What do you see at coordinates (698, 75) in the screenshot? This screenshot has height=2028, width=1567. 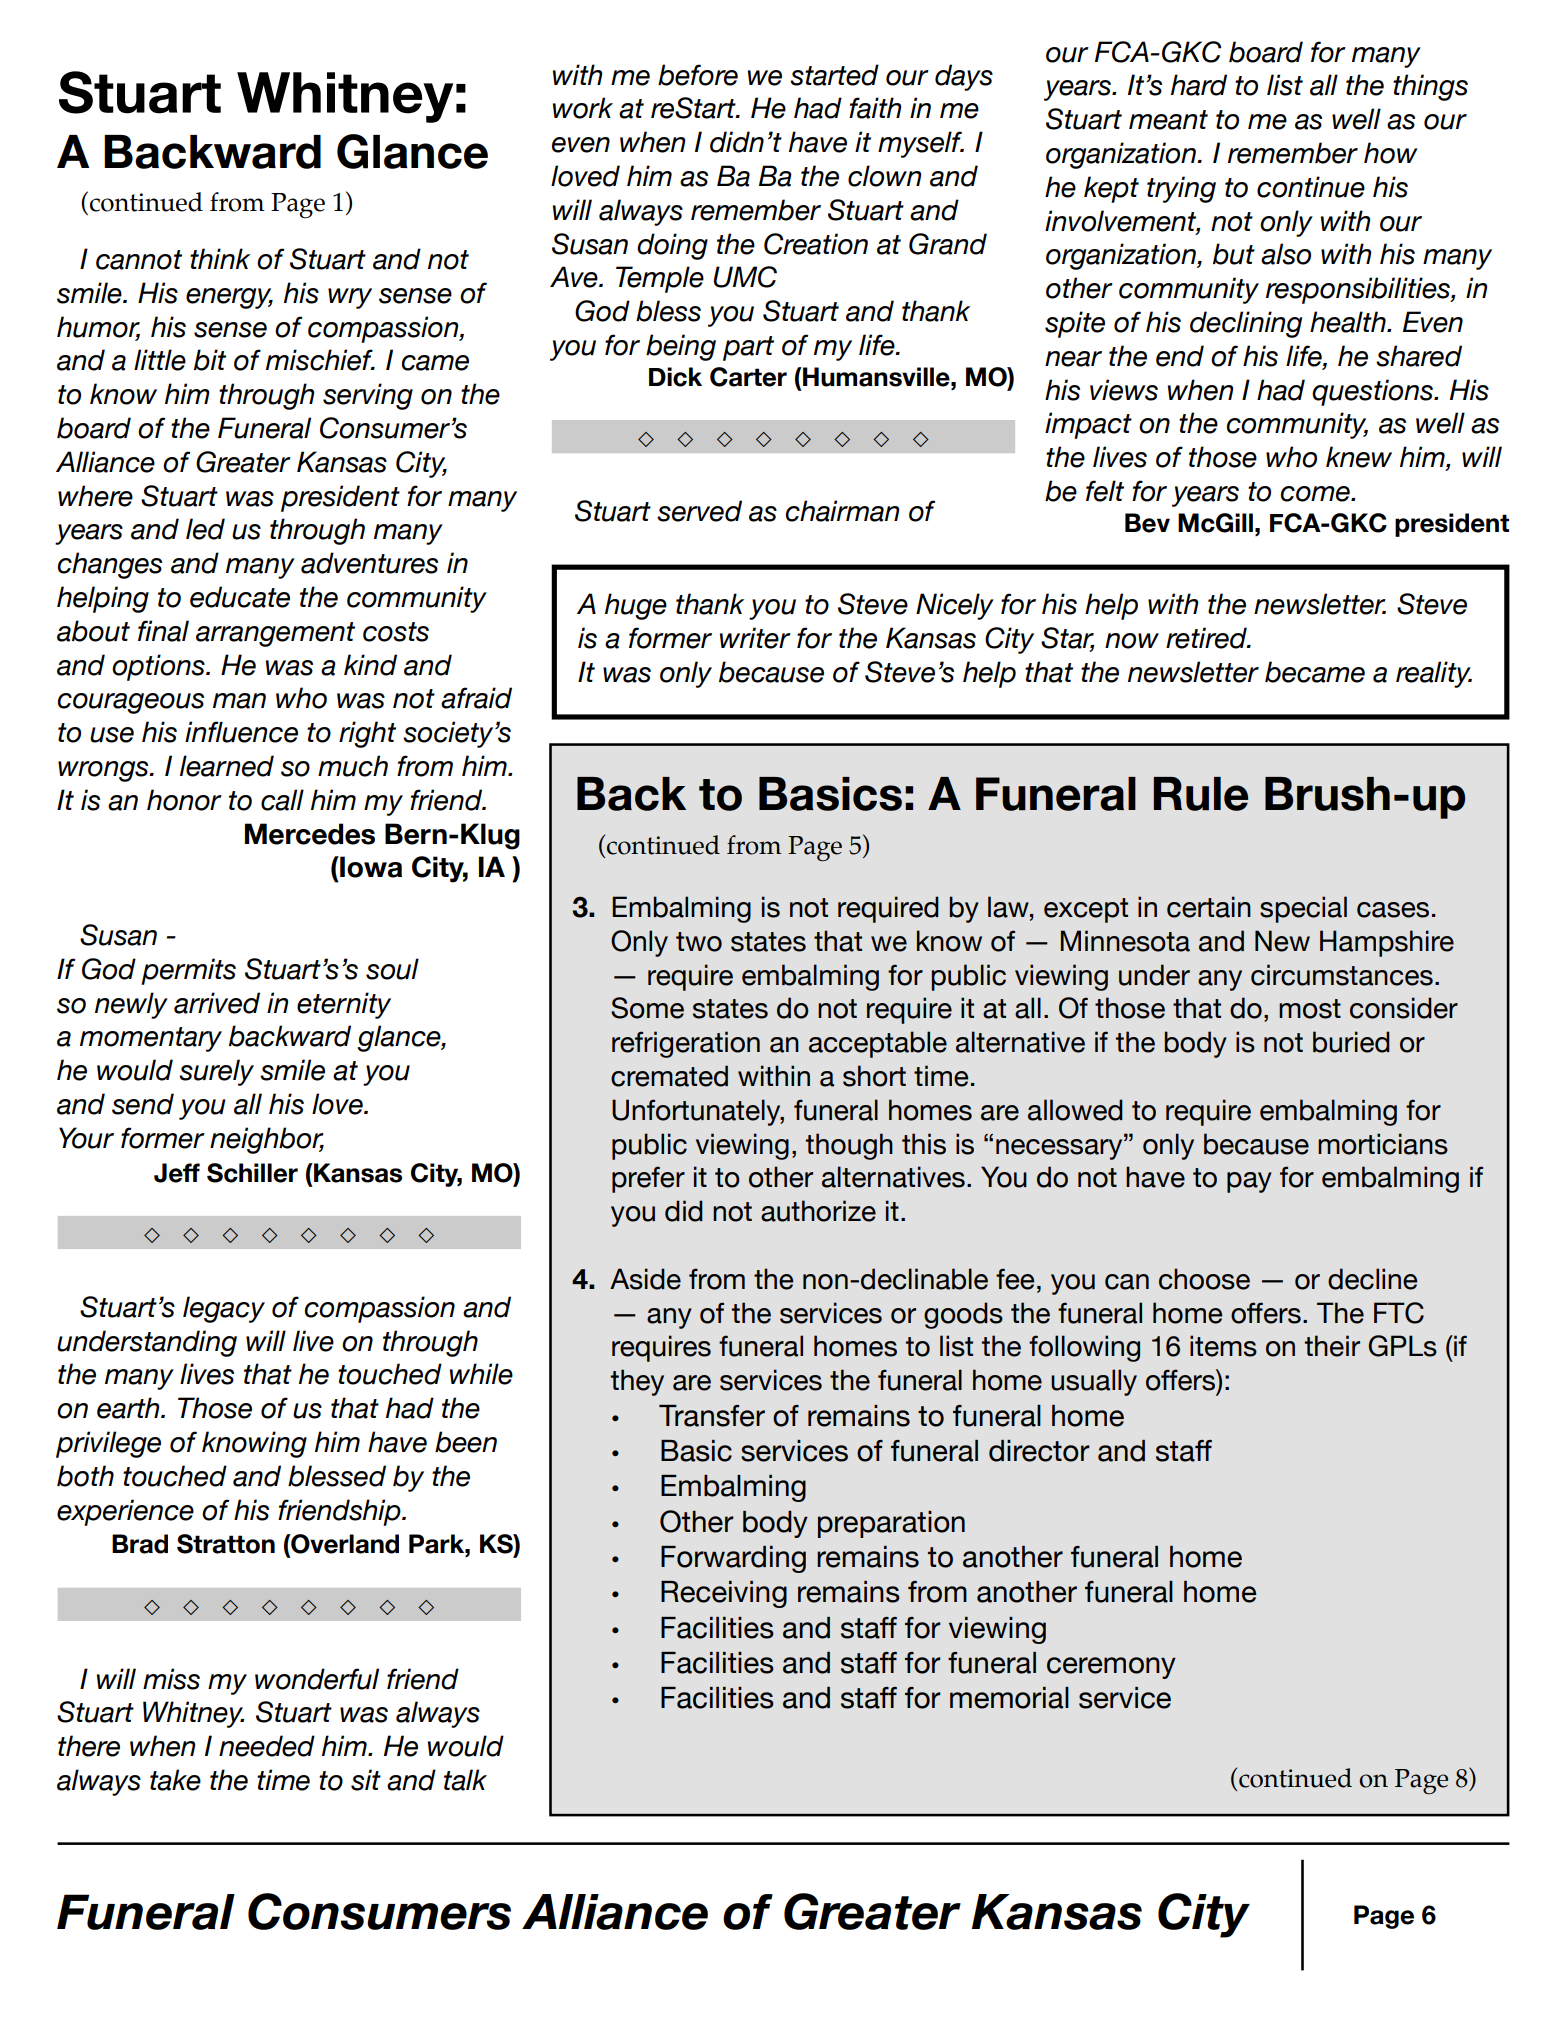 I see `before` at bounding box center [698, 75].
